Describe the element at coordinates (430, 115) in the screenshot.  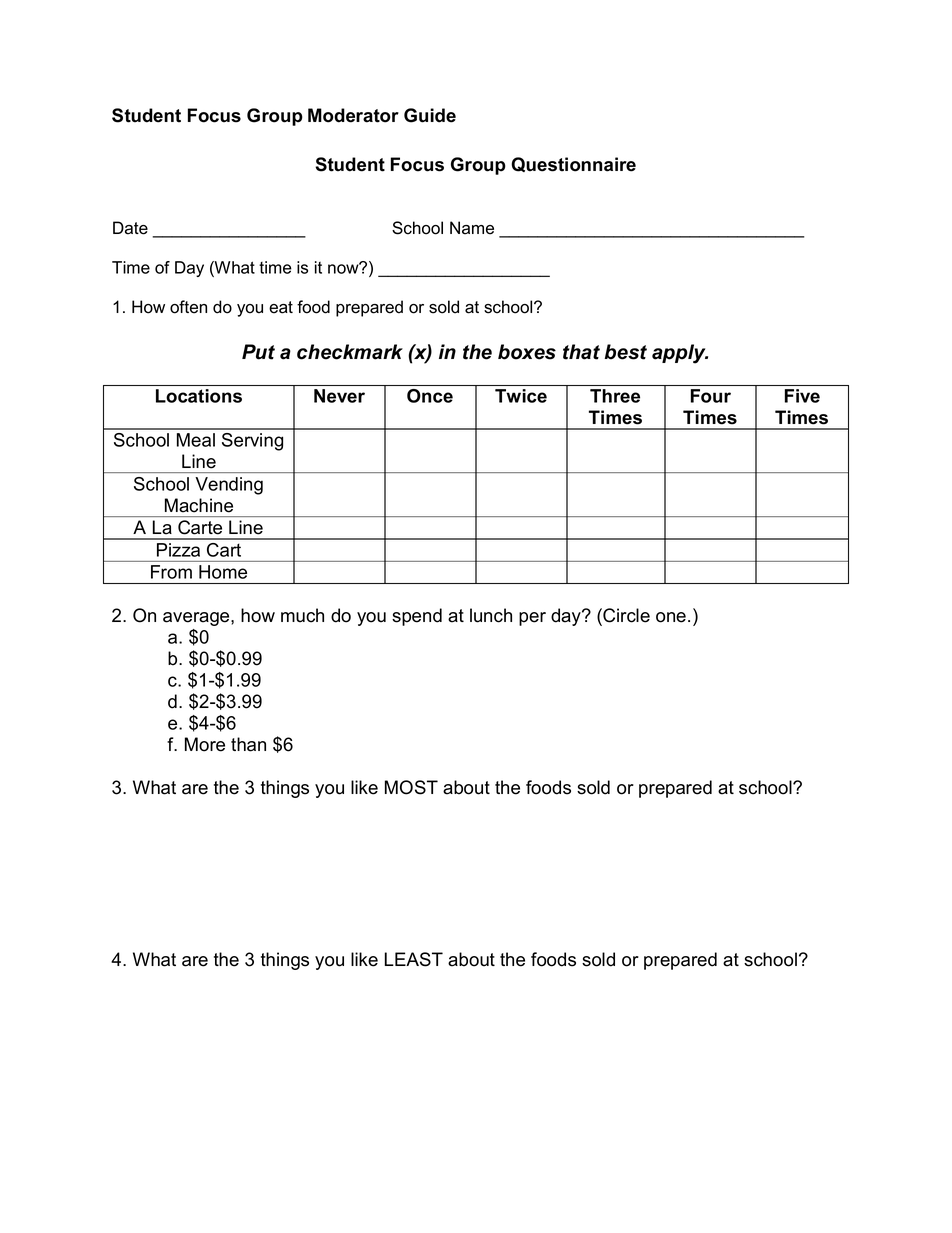
I see `Guide` at that location.
